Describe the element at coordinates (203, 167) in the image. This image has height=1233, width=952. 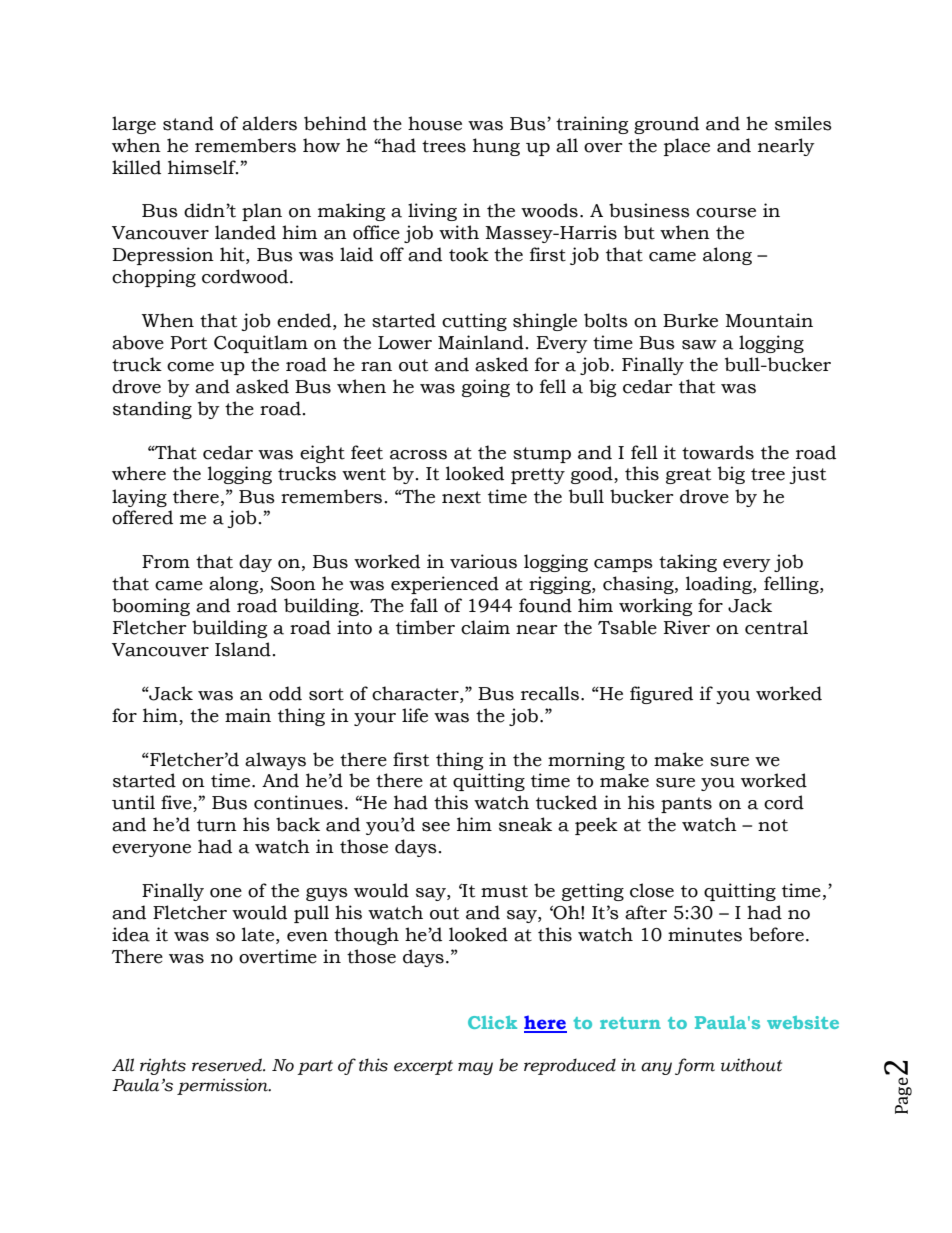
I see `himself` at that location.
